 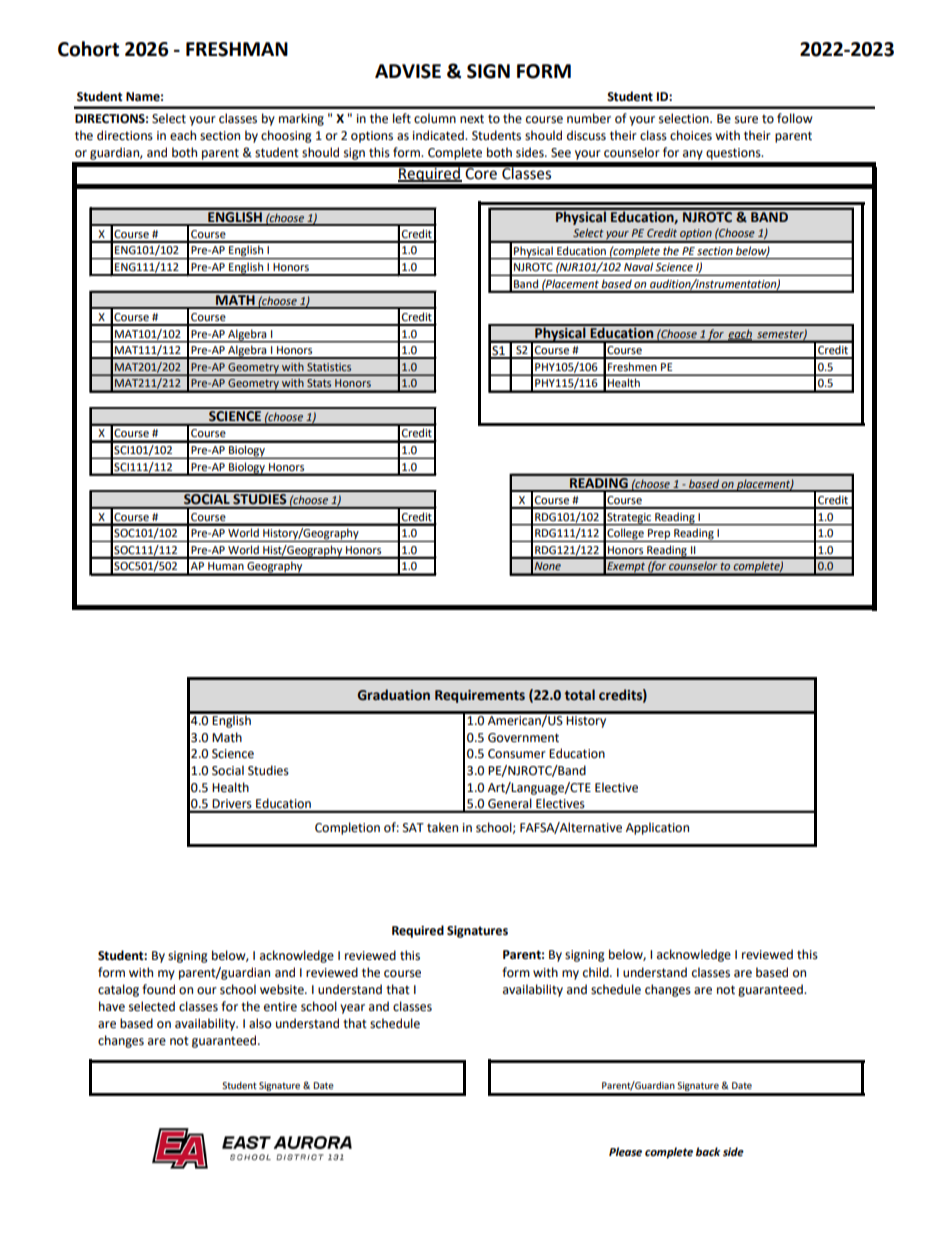 What do you see at coordinates (408, 71) in the screenshot?
I see `ADVISE` at bounding box center [408, 71].
